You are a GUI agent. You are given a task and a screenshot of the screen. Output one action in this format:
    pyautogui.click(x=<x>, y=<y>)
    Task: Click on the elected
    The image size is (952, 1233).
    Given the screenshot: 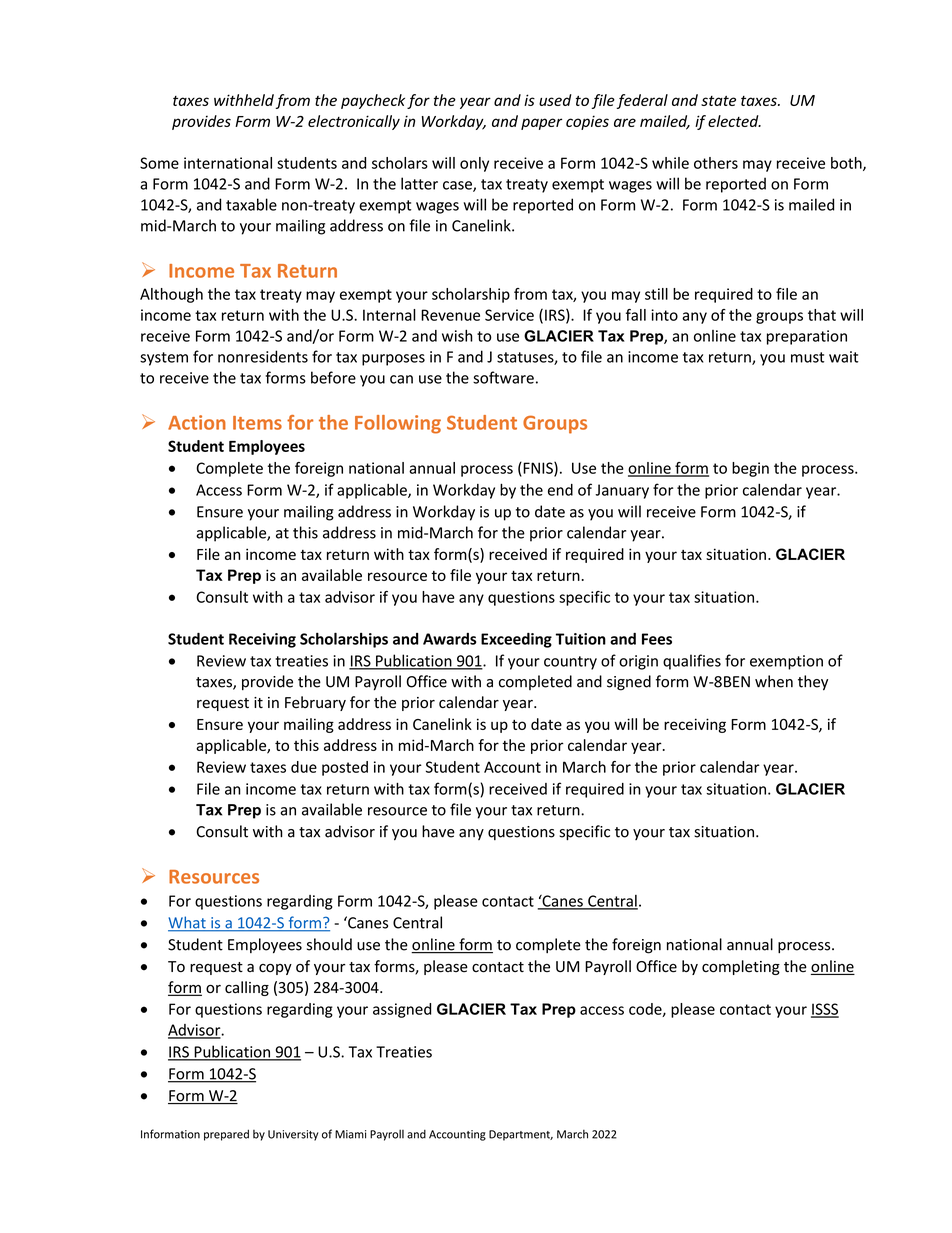 What is the action you would take?
    pyautogui.click(x=734, y=121)
